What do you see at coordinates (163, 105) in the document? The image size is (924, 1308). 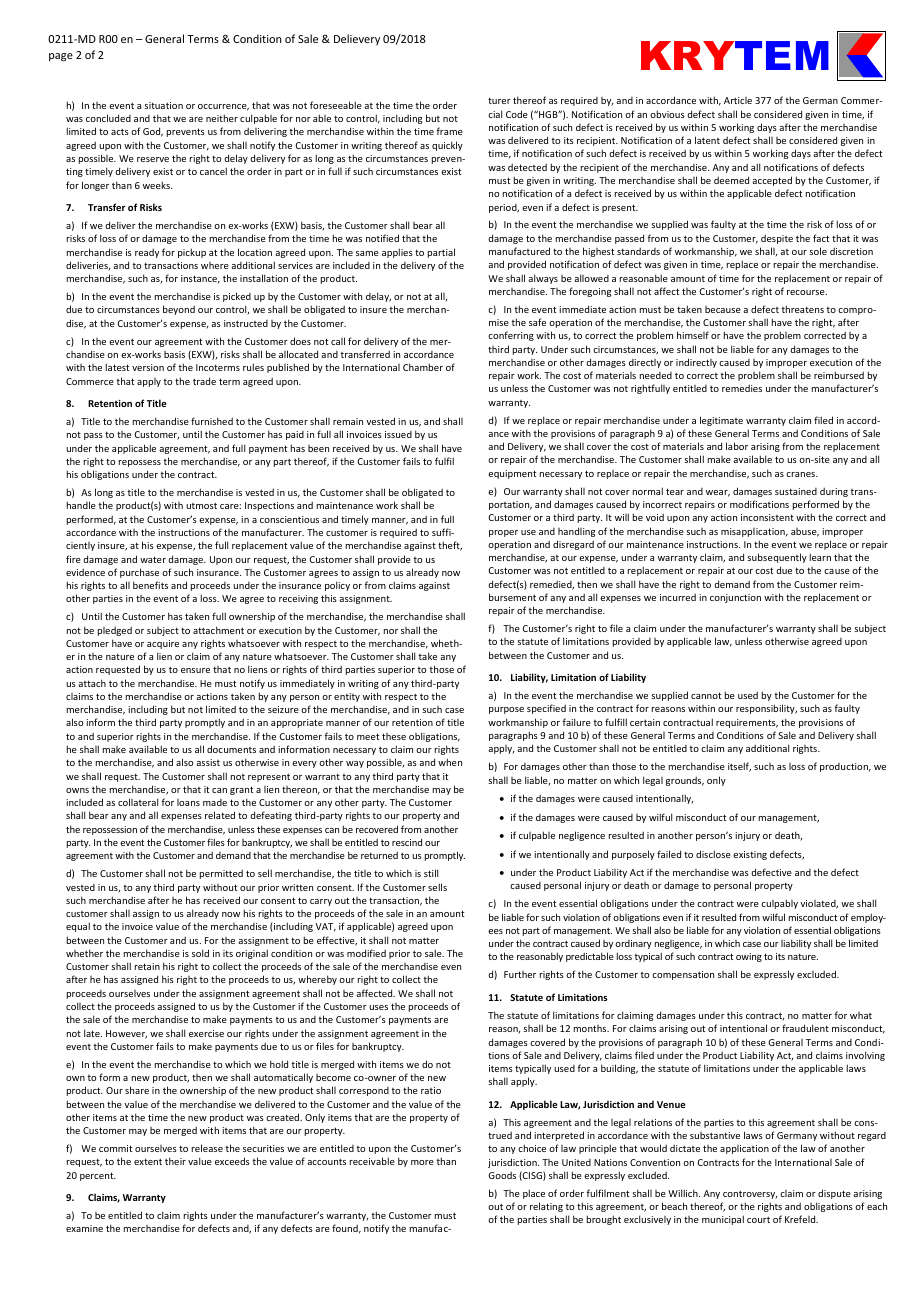 I see `situation` at bounding box center [163, 105].
